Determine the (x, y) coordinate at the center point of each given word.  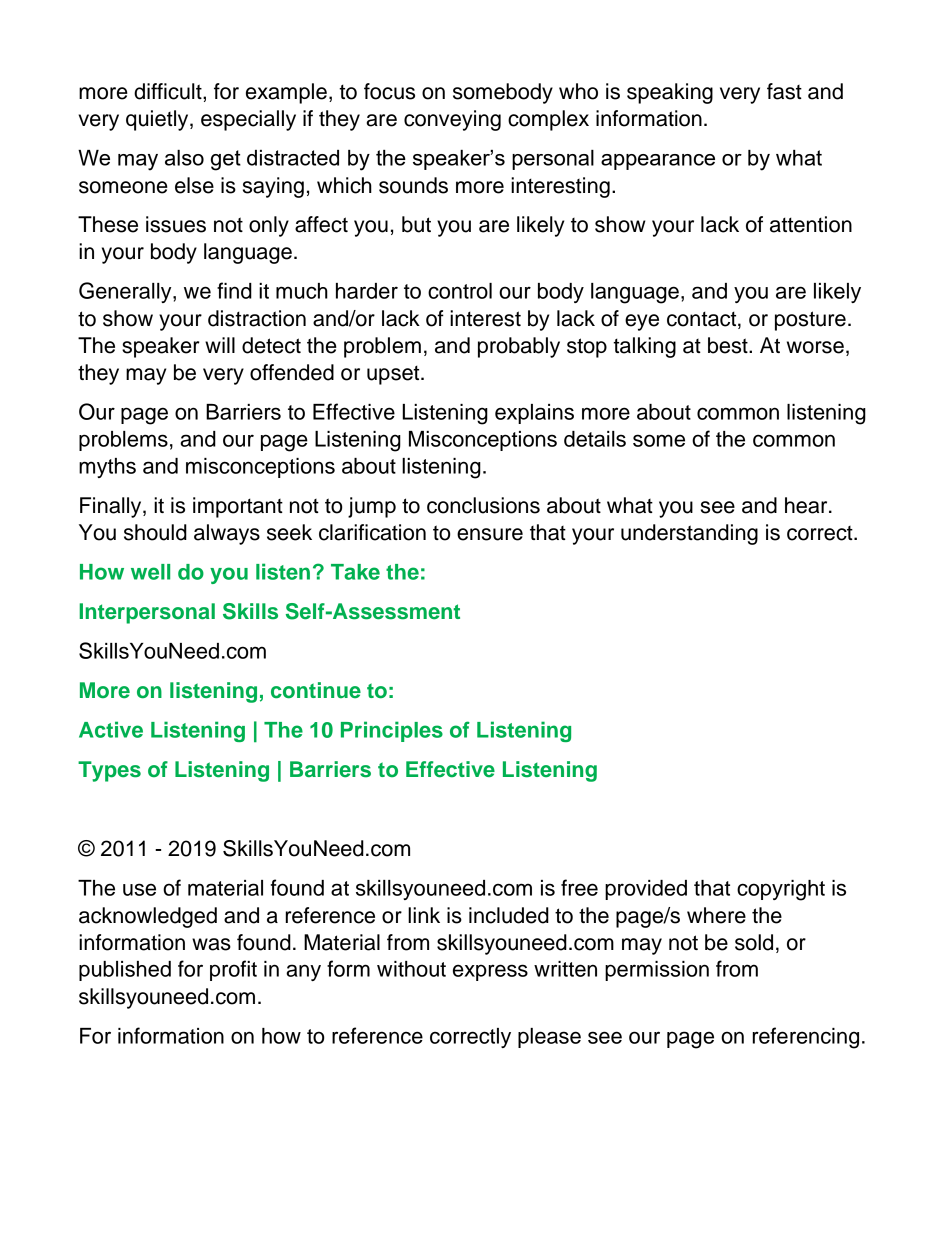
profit (233, 970)
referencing (806, 1038)
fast (784, 91)
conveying (452, 120)
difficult (169, 91)
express (490, 972)
